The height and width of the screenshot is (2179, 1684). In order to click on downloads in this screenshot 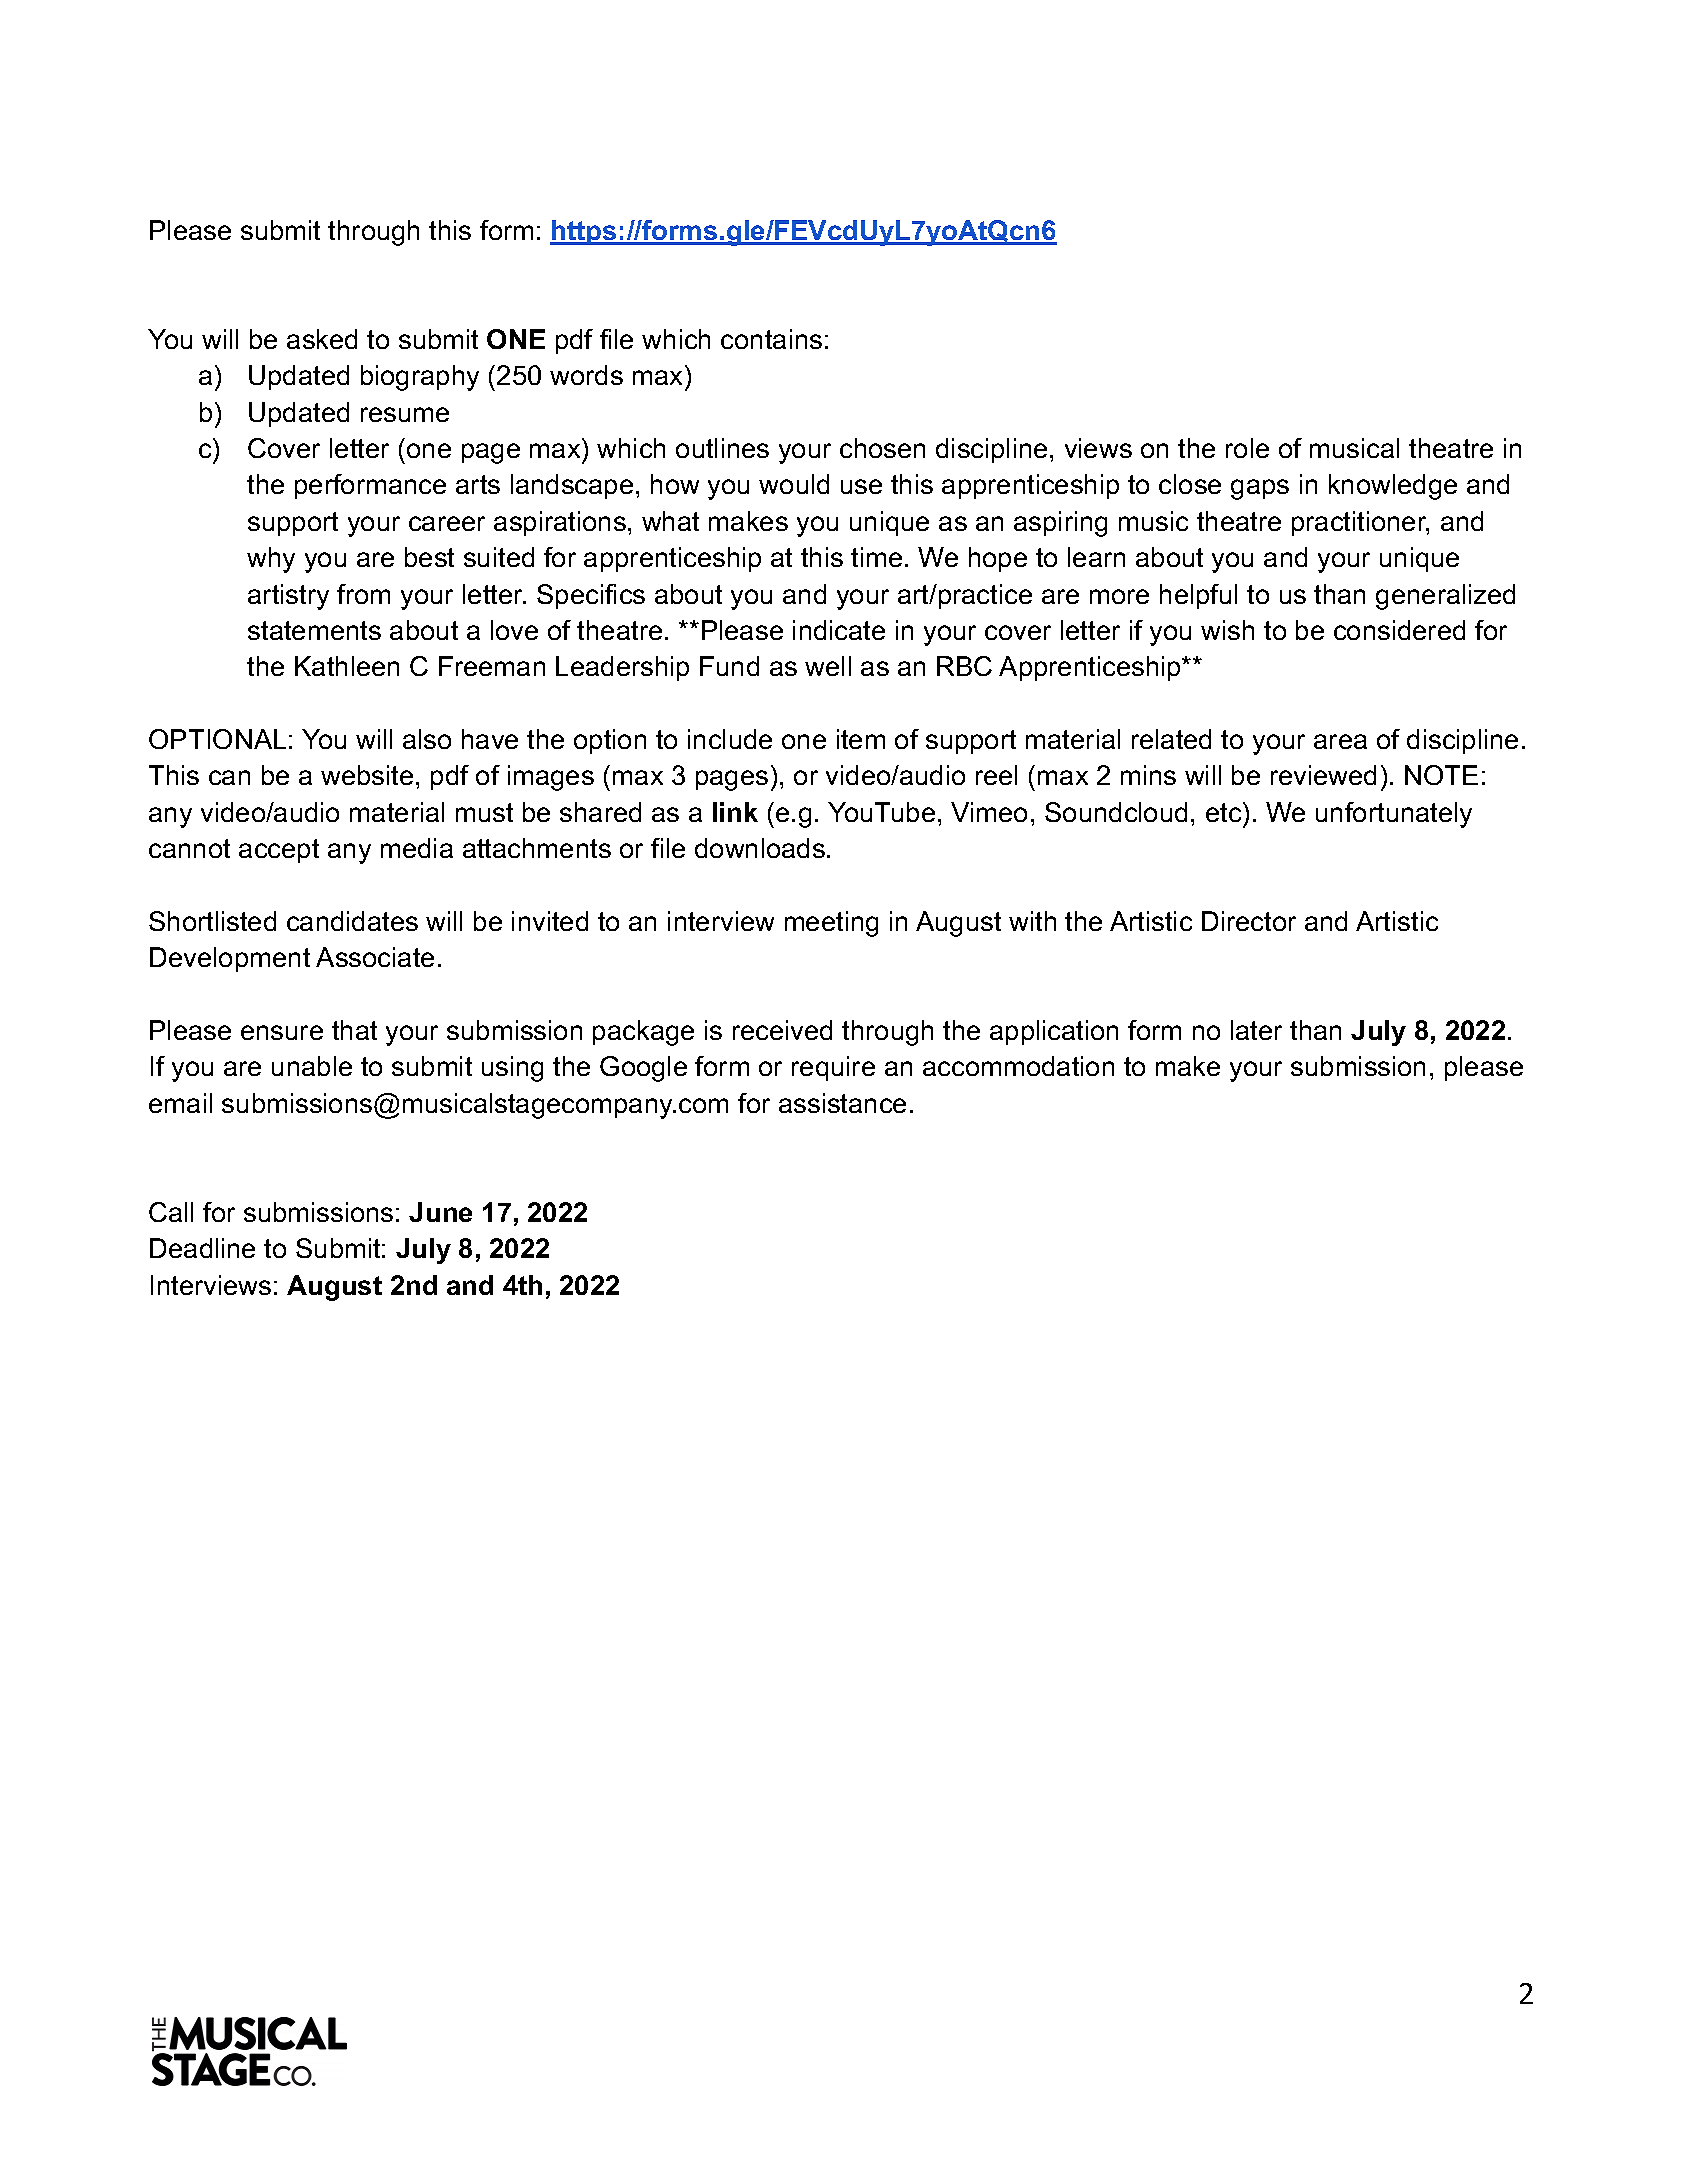, I will do `click(760, 848)`.
